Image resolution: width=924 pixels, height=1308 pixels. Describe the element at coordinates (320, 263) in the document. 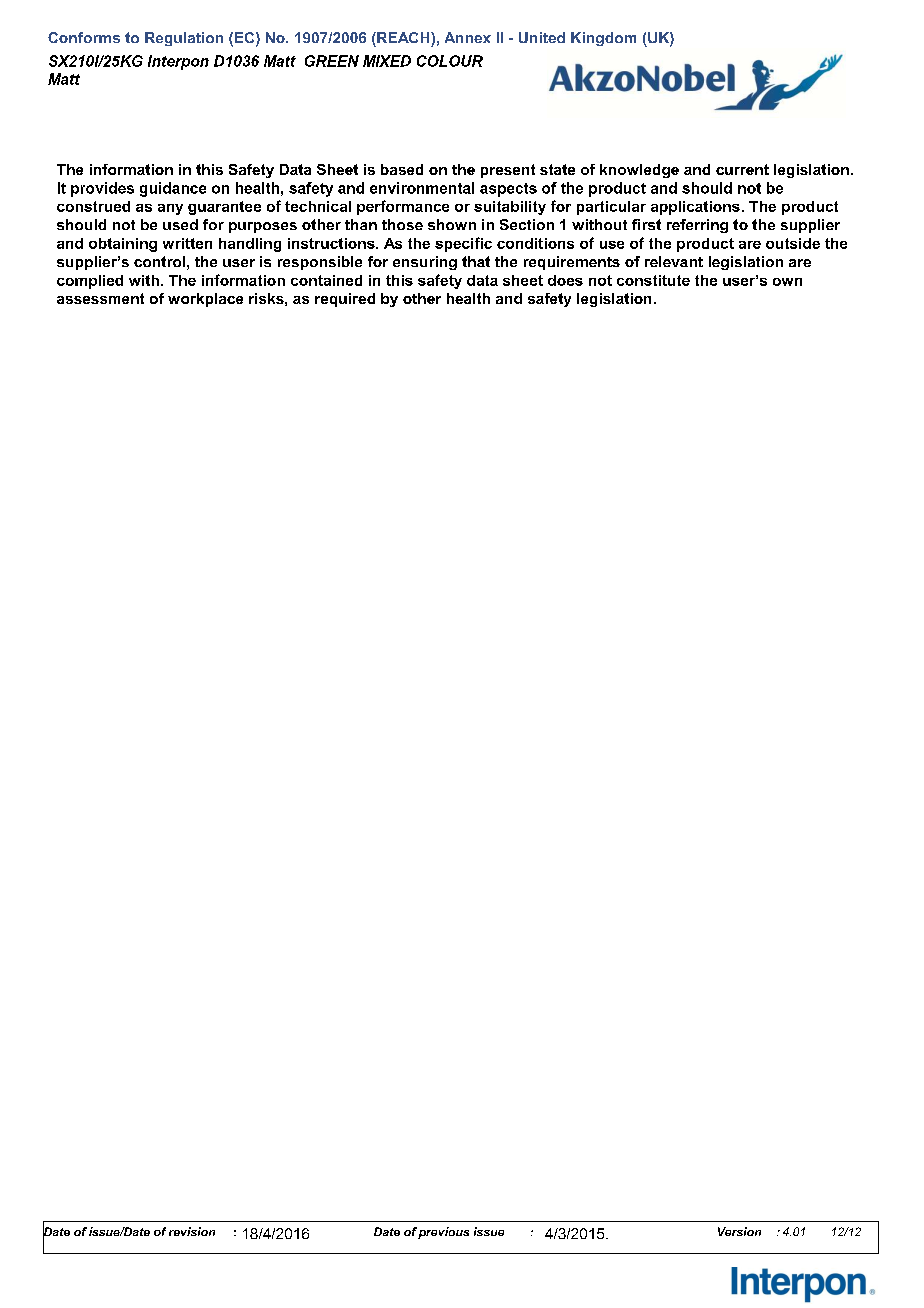

I see `responsible` at that location.
